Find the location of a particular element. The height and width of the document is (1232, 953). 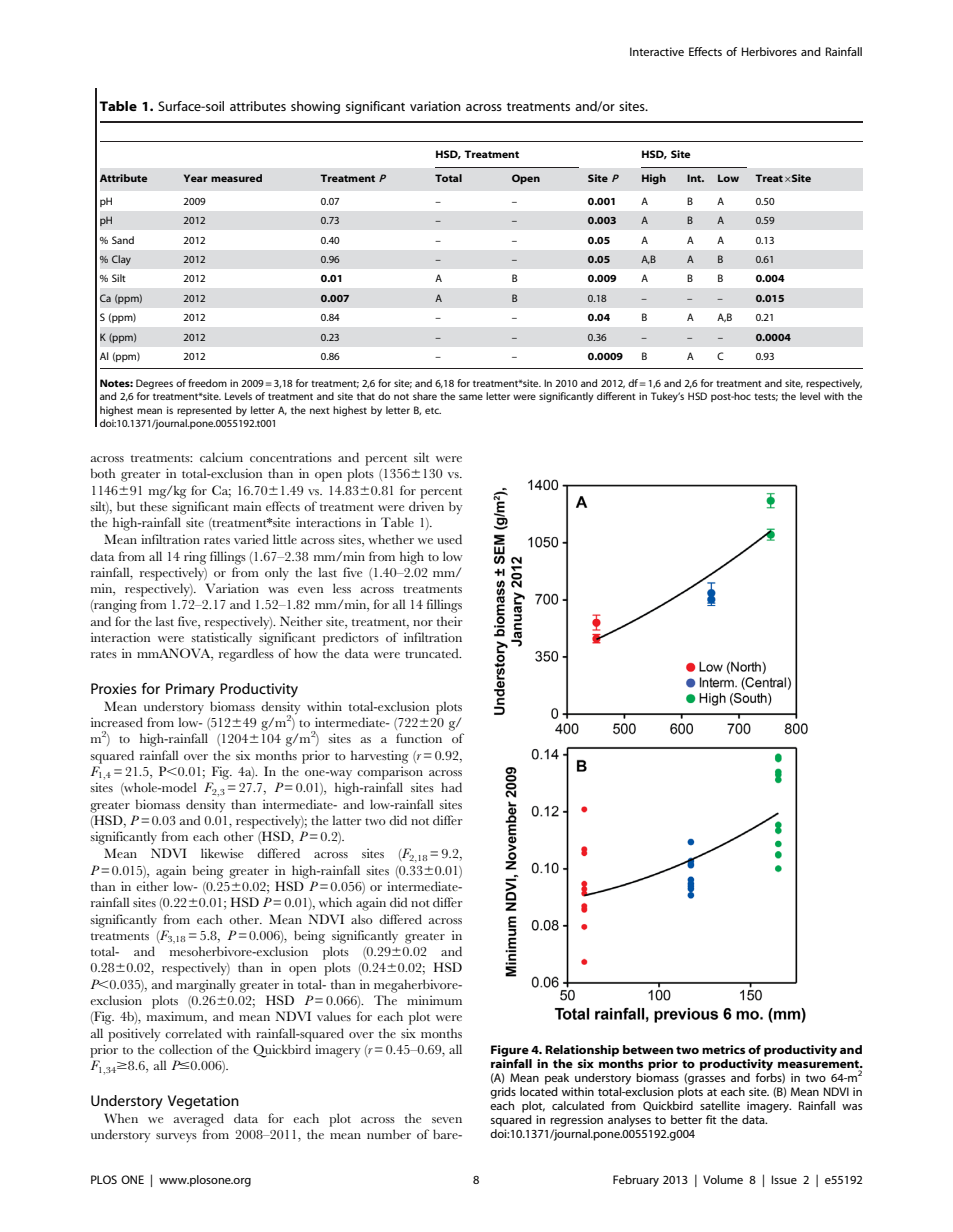

function is located at coordinates (419, 738).
